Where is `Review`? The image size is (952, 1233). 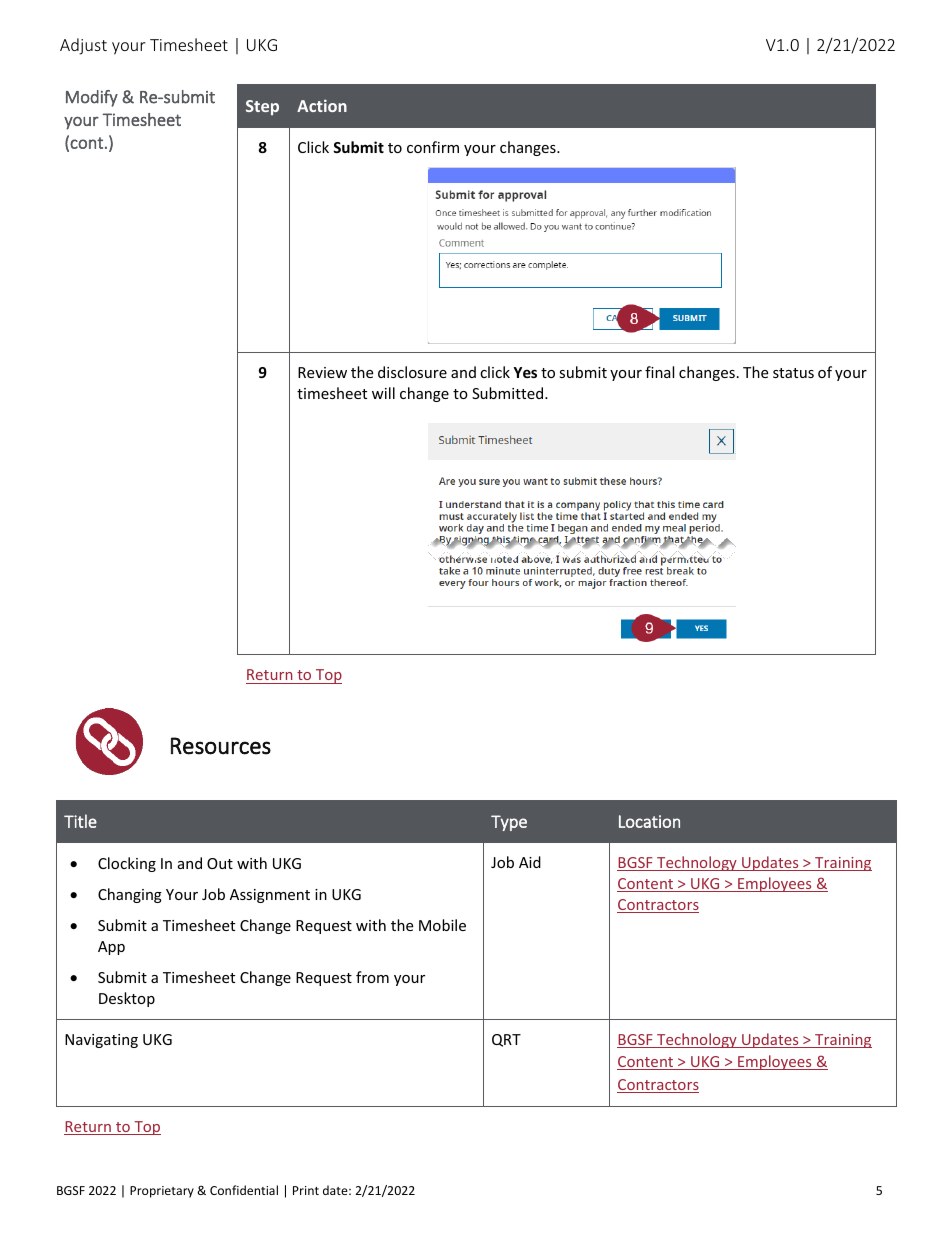 Review is located at coordinates (322, 372).
